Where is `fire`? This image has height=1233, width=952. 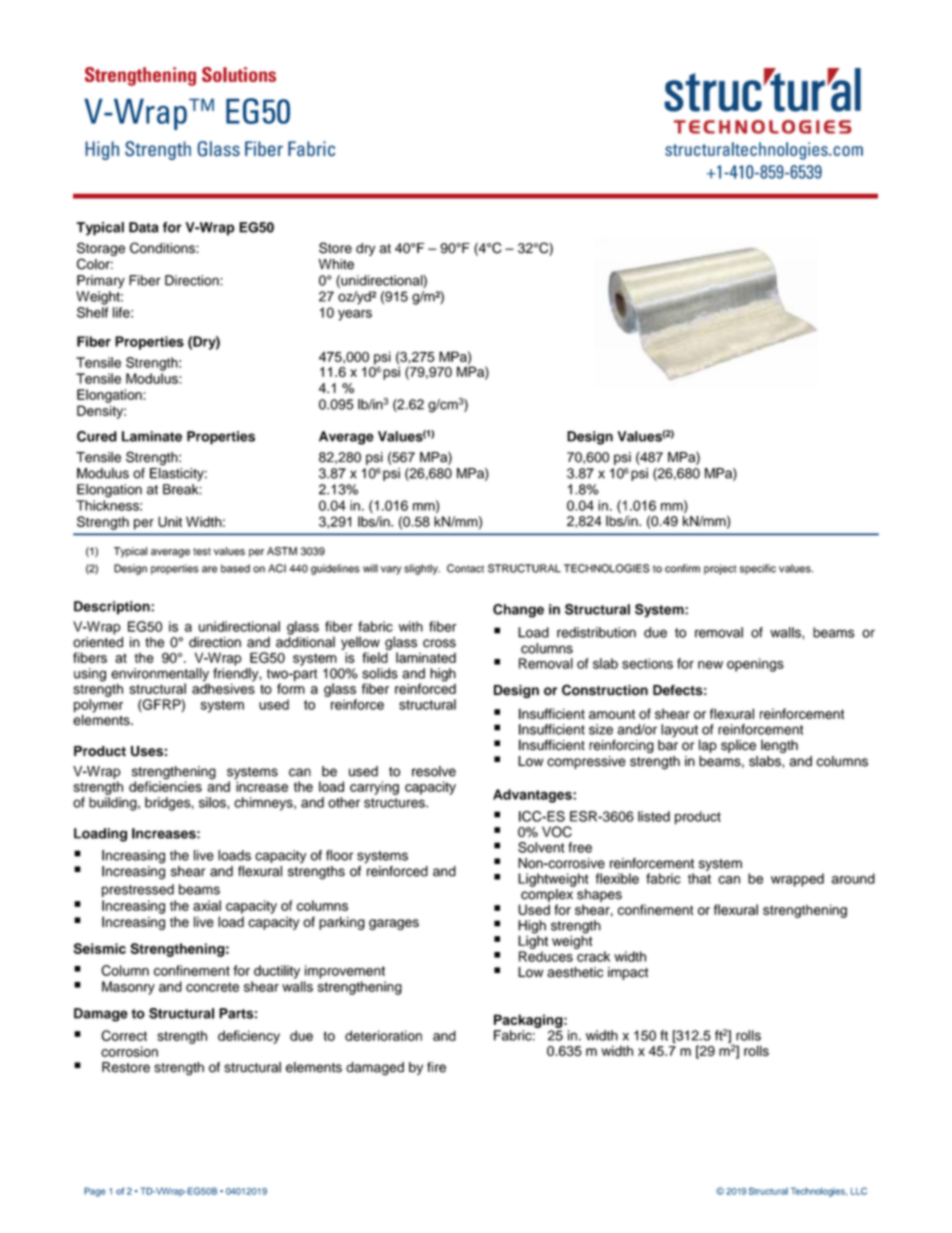
fire is located at coordinates (436, 1067).
